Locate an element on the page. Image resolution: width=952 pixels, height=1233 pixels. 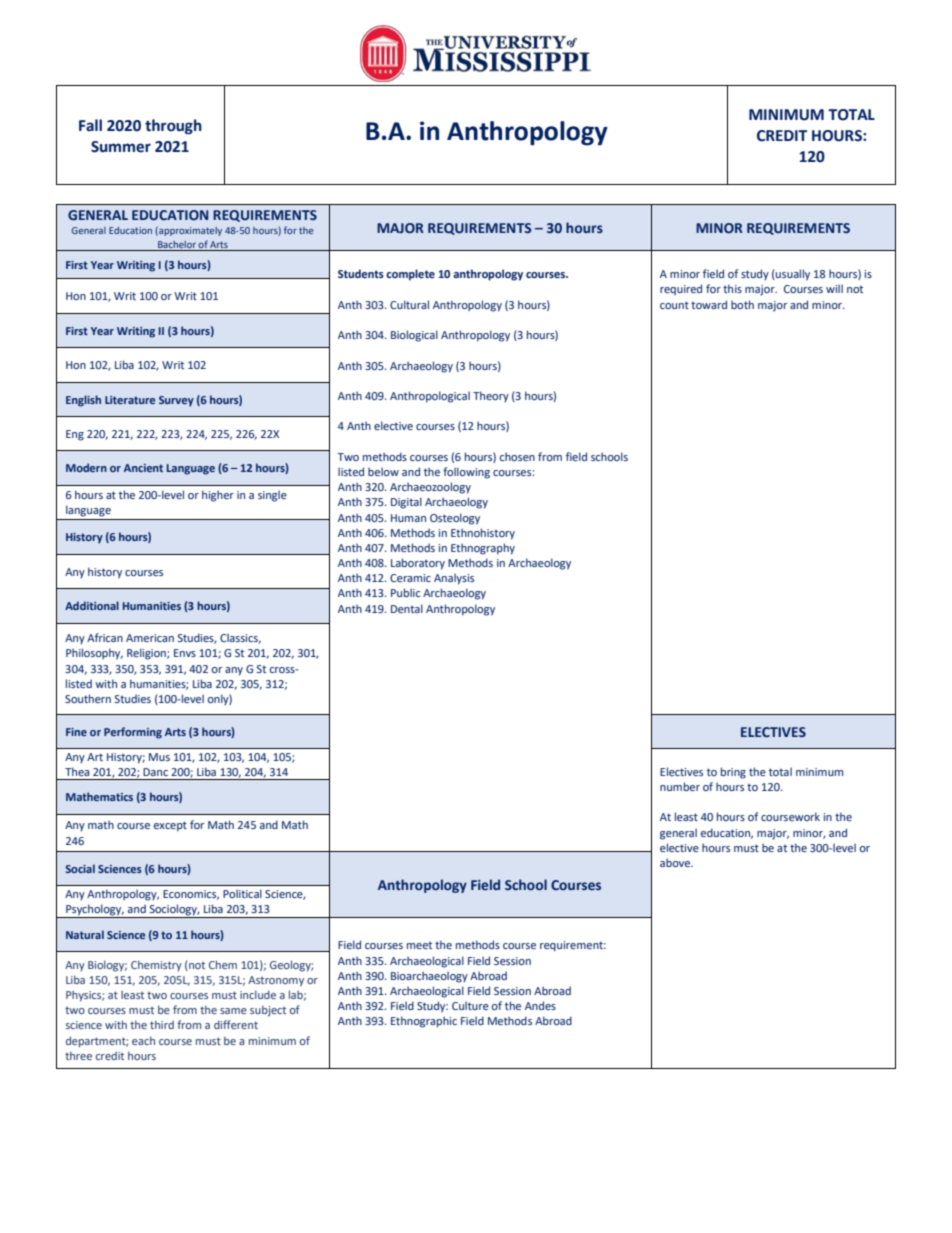
through is located at coordinates (173, 127).
